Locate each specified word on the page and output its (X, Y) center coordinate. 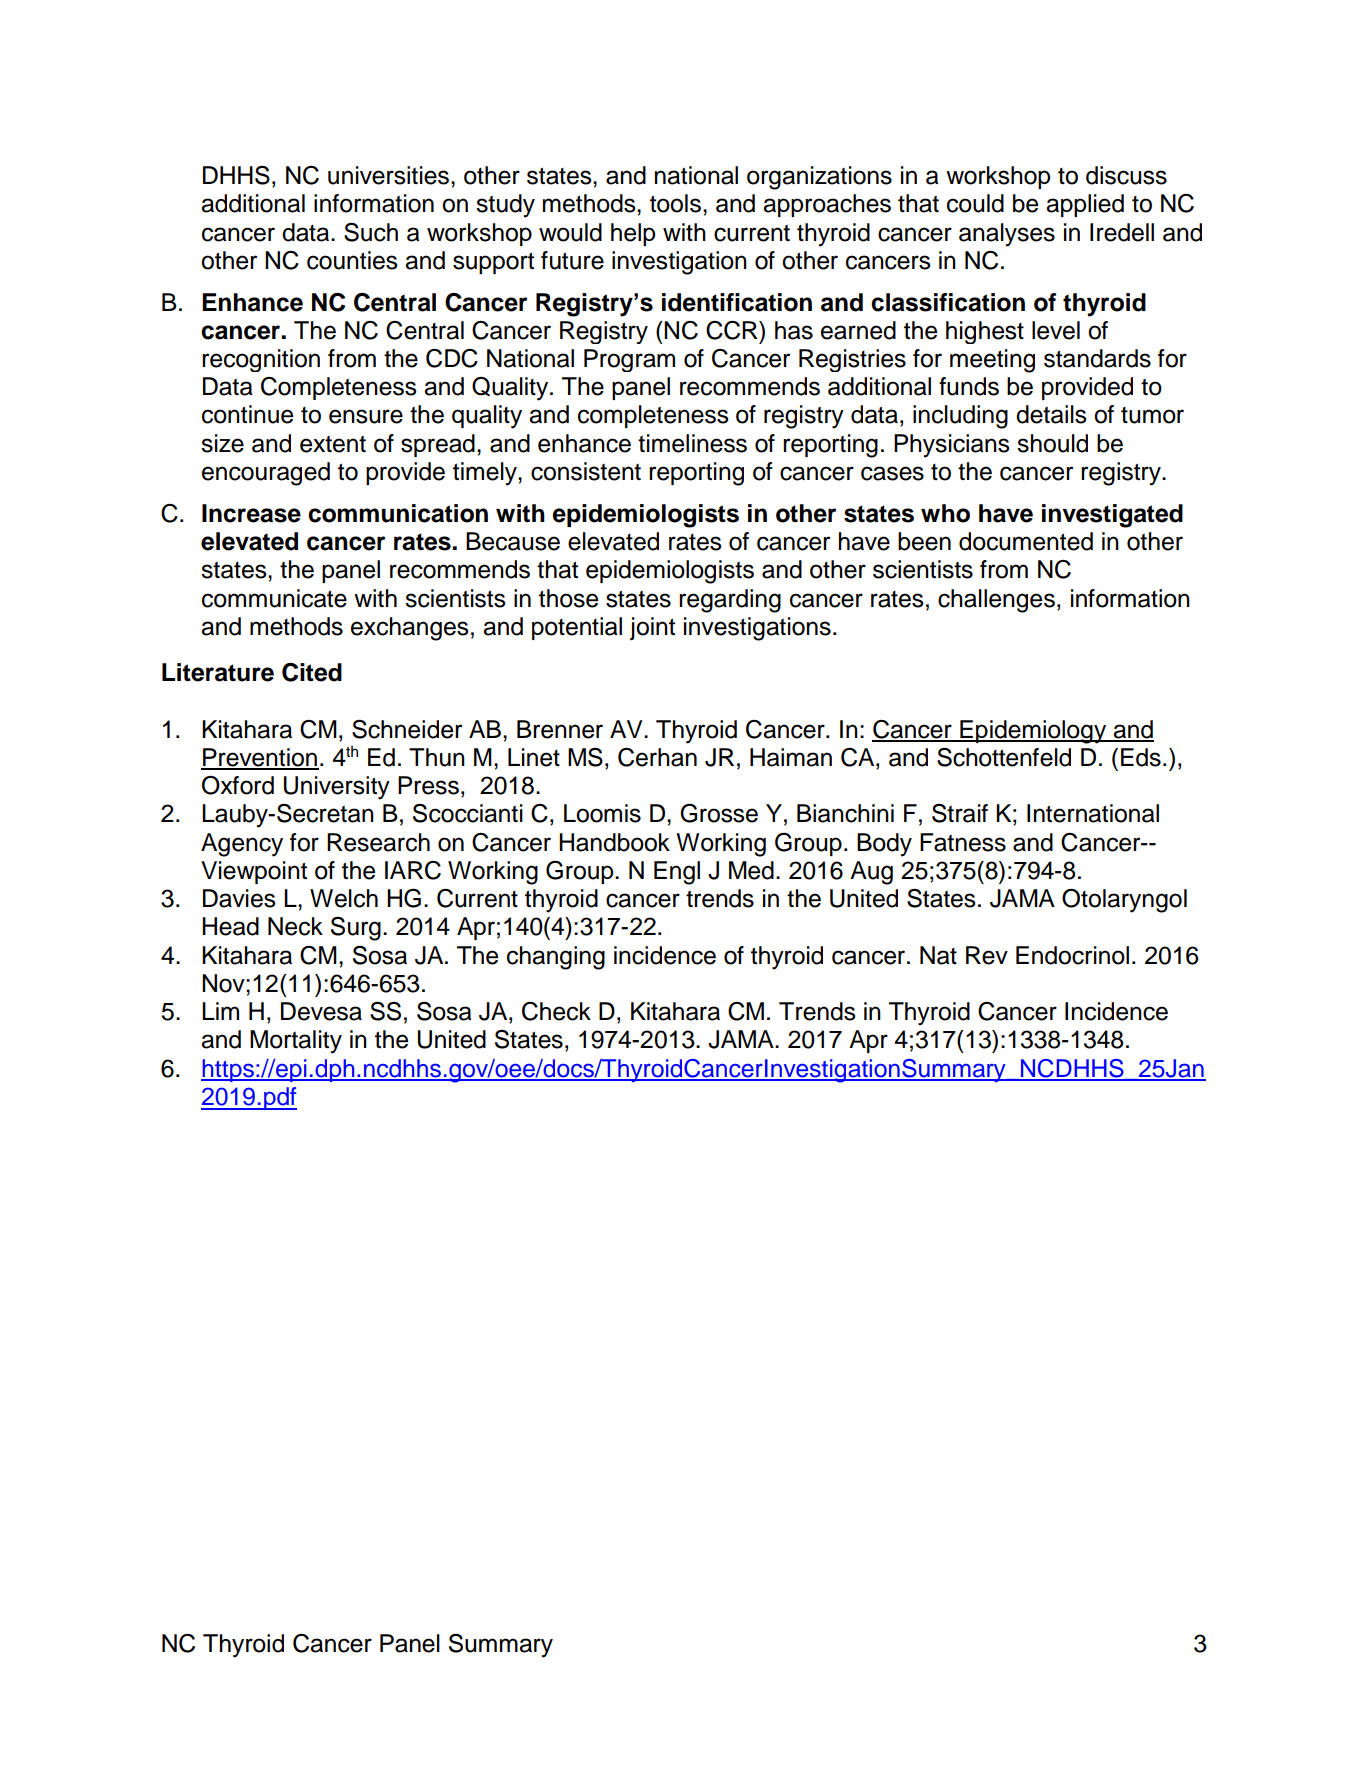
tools (675, 203)
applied (1085, 205)
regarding (730, 601)
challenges (996, 601)
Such (371, 232)
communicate (274, 598)
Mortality (296, 1042)
